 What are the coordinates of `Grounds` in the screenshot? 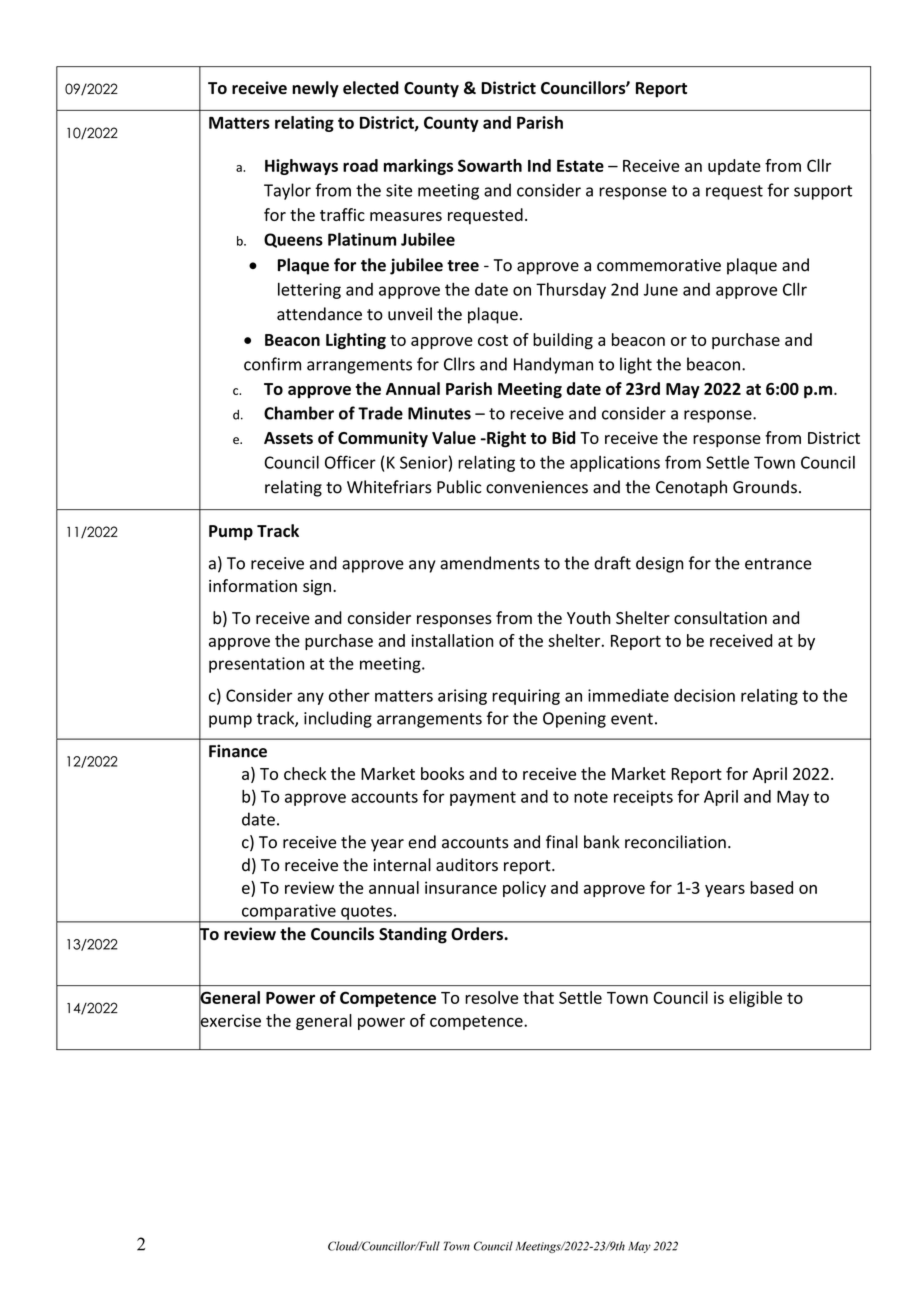 It's located at (765, 487).
